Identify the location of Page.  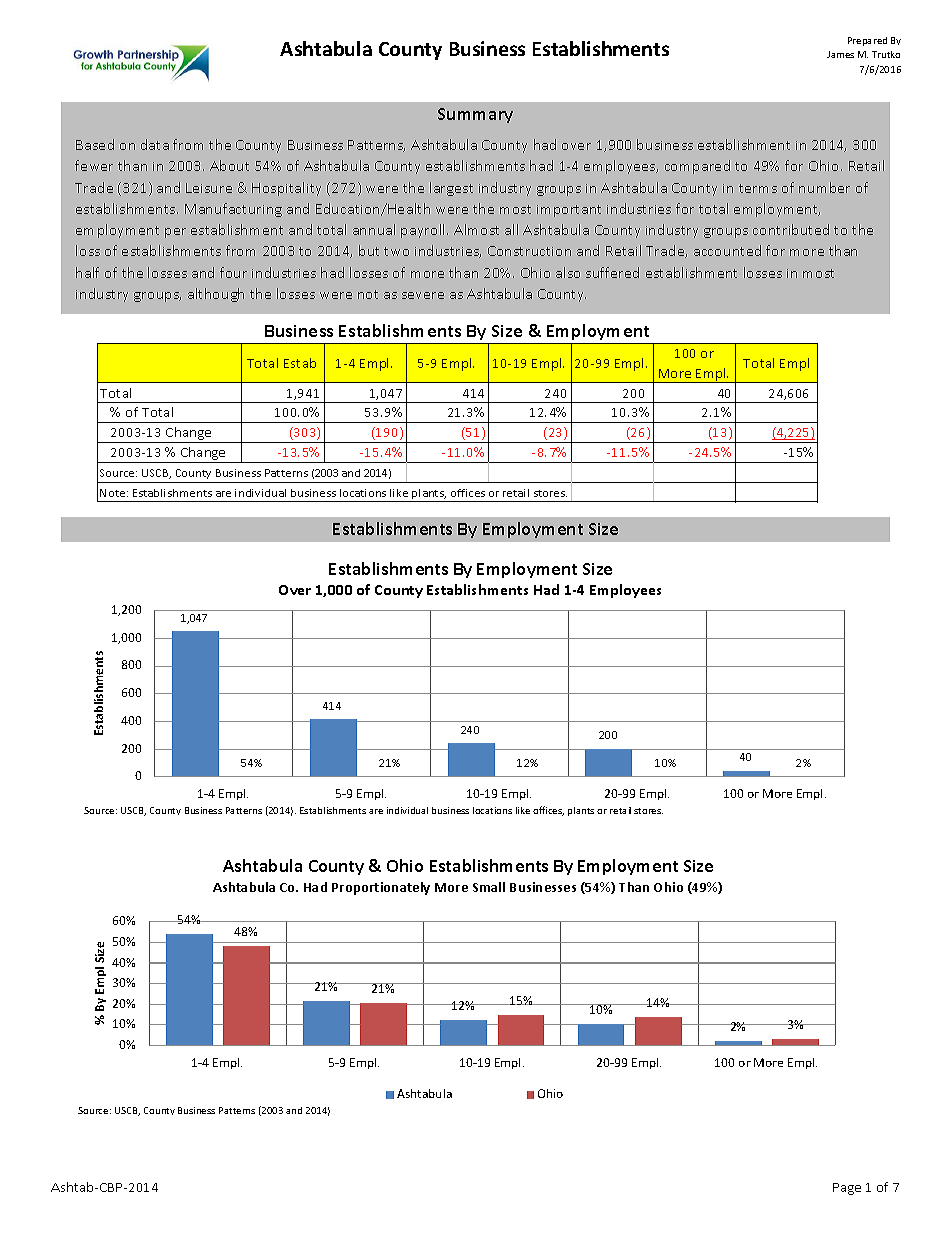
(847, 1189).
